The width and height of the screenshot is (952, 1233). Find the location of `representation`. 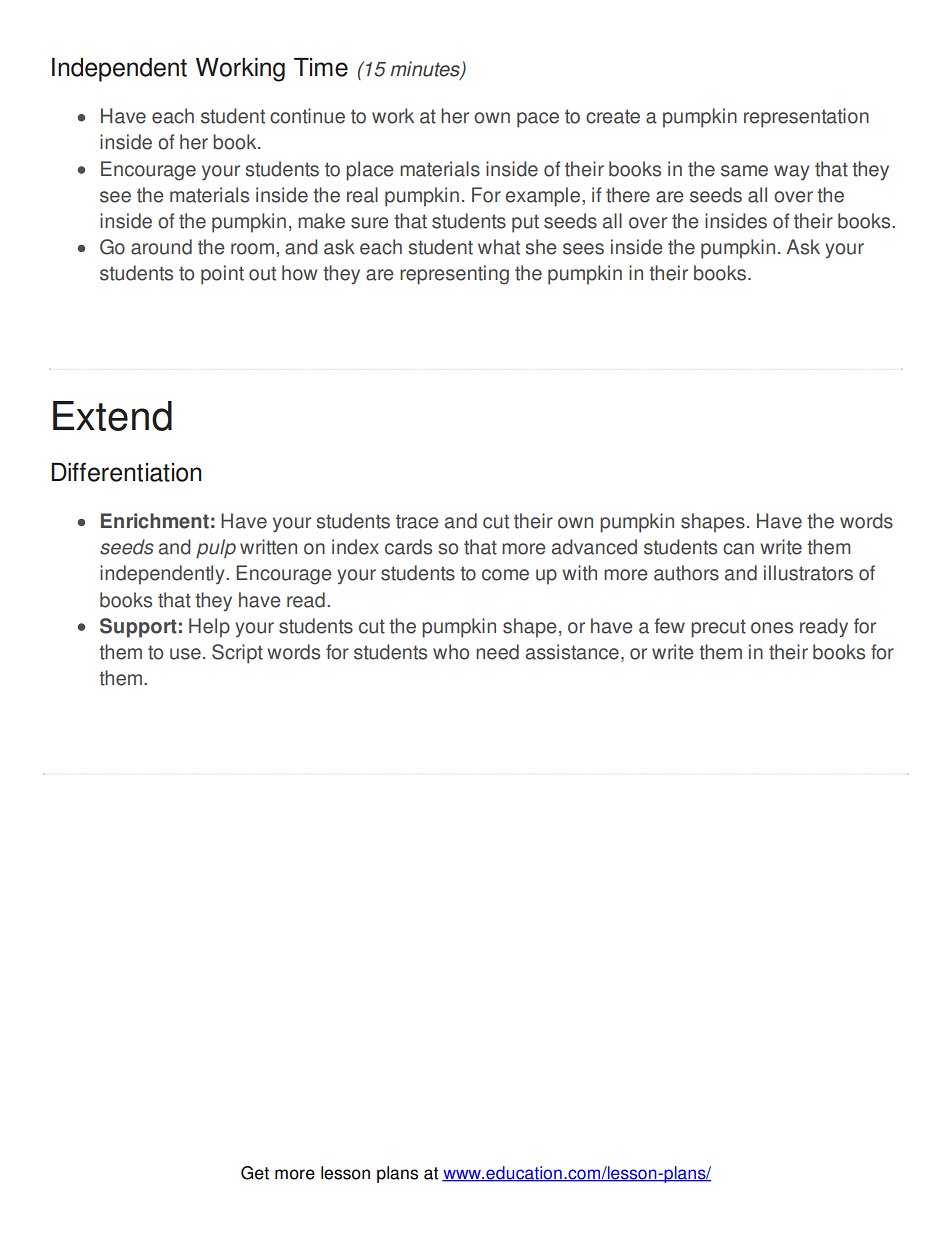

representation is located at coordinates (806, 118).
